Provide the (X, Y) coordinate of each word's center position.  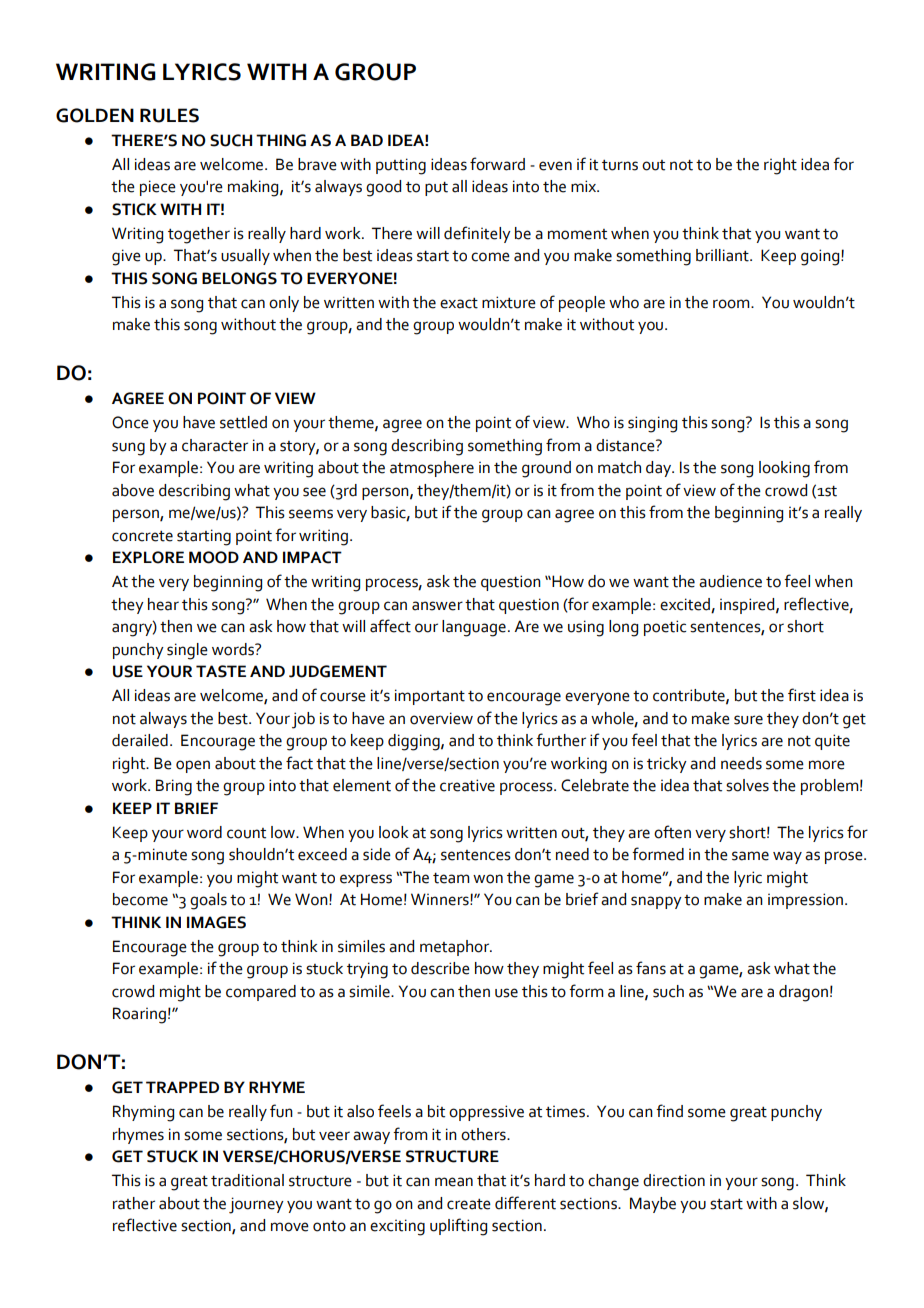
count (246, 833)
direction (674, 1180)
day (660, 469)
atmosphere (432, 469)
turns (620, 165)
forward (497, 164)
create (469, 1204)
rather (134, 1203)
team (451, 878)
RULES (169, 115)
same (750, 856)
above (133, 490)
